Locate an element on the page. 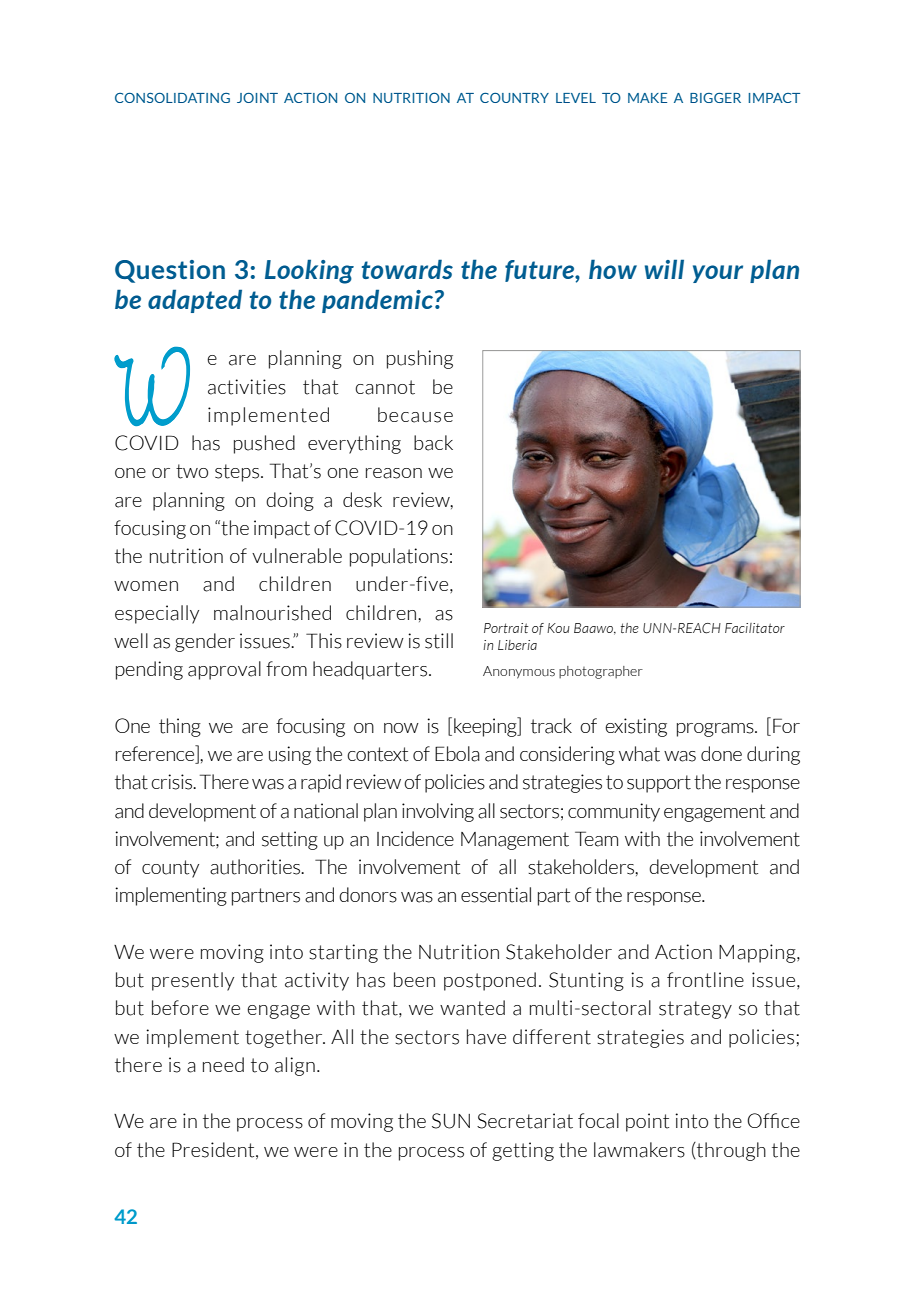  involving is located at coordinates (438, 812).
